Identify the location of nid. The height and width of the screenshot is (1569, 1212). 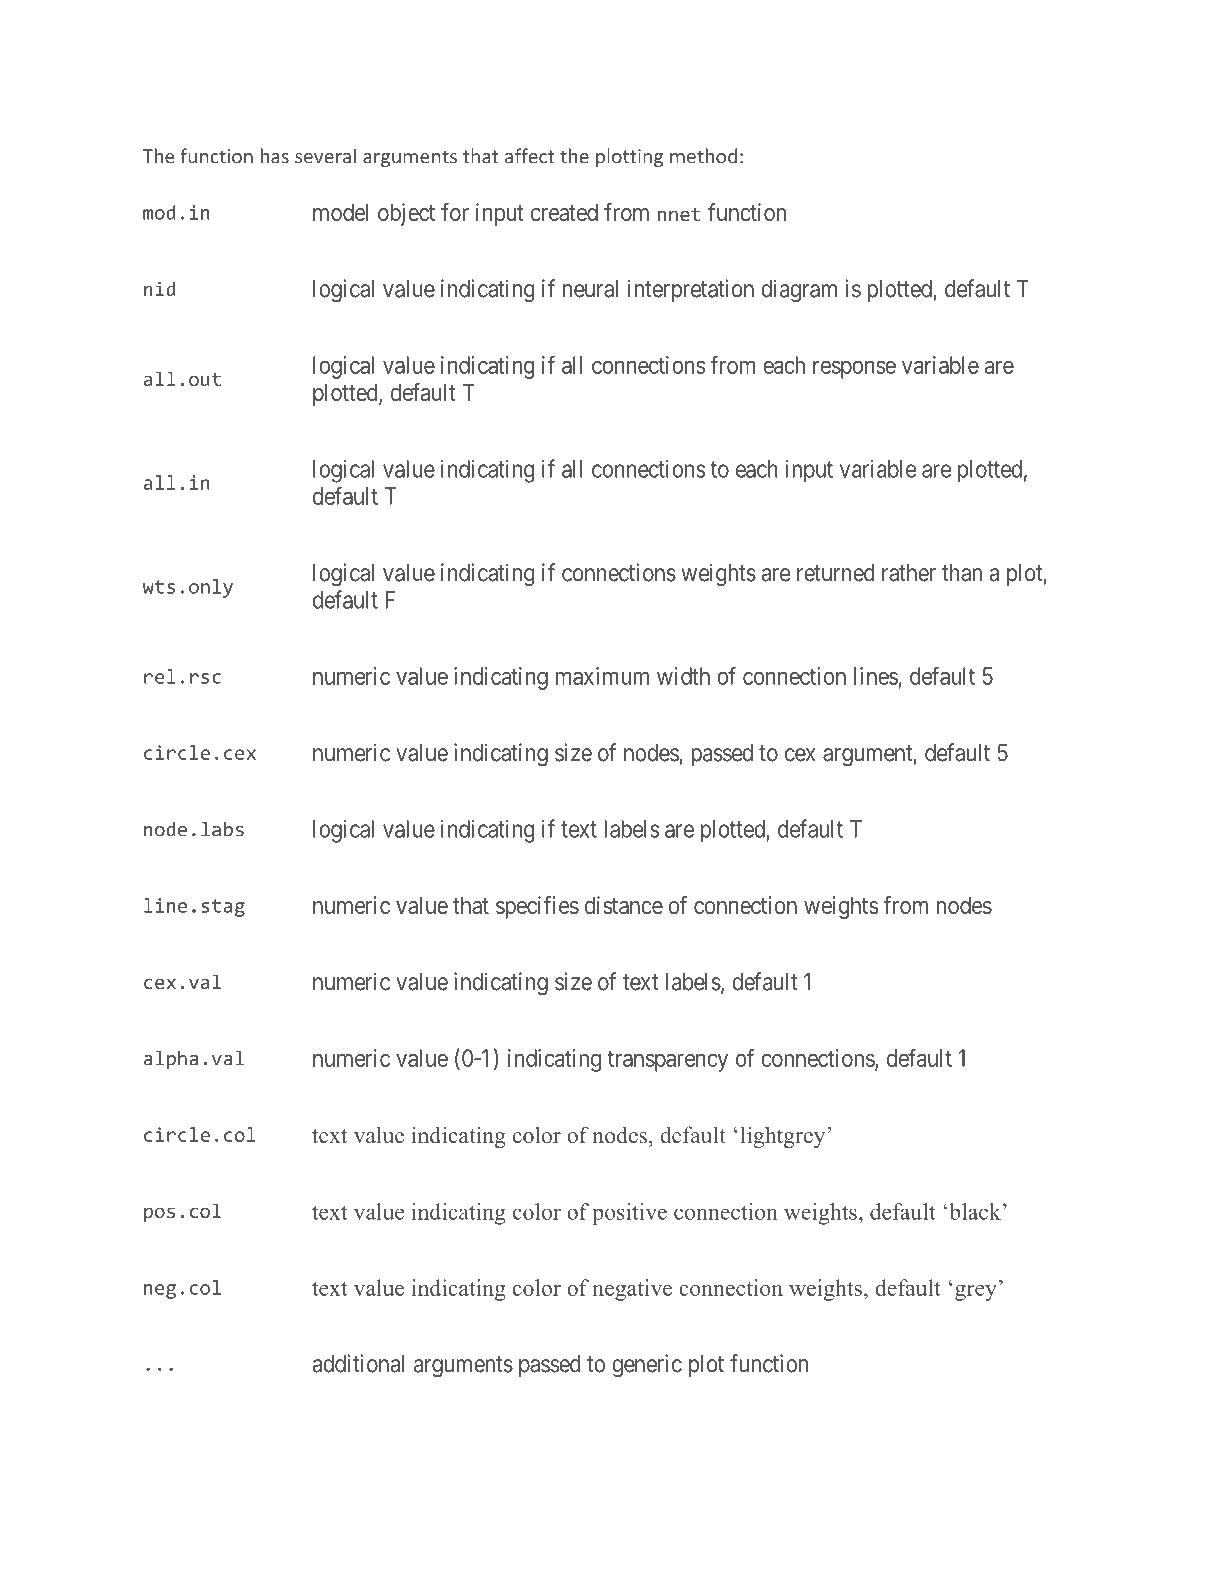
(160, 288).
